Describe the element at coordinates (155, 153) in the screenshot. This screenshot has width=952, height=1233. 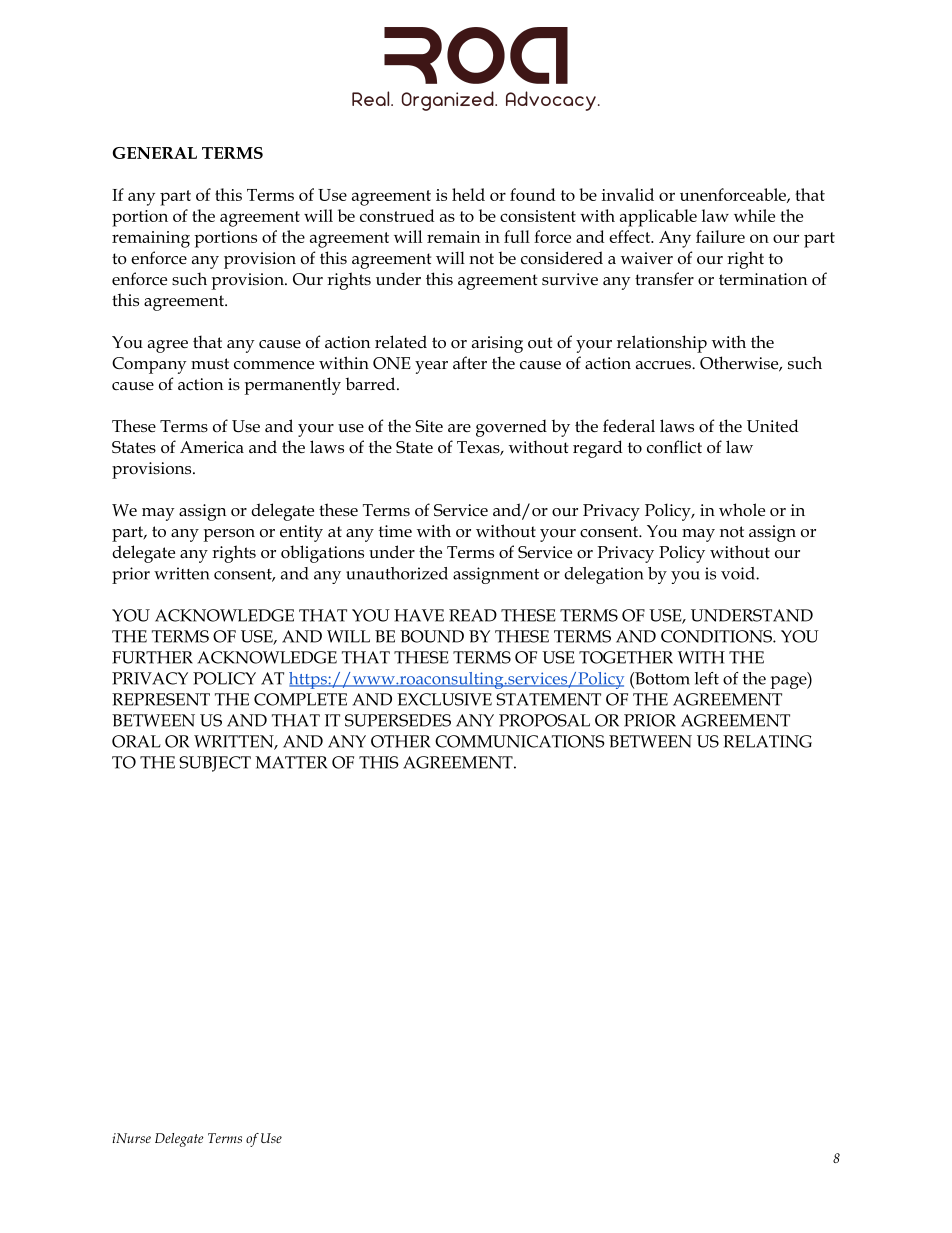
I see `GENERAL` at that location.
